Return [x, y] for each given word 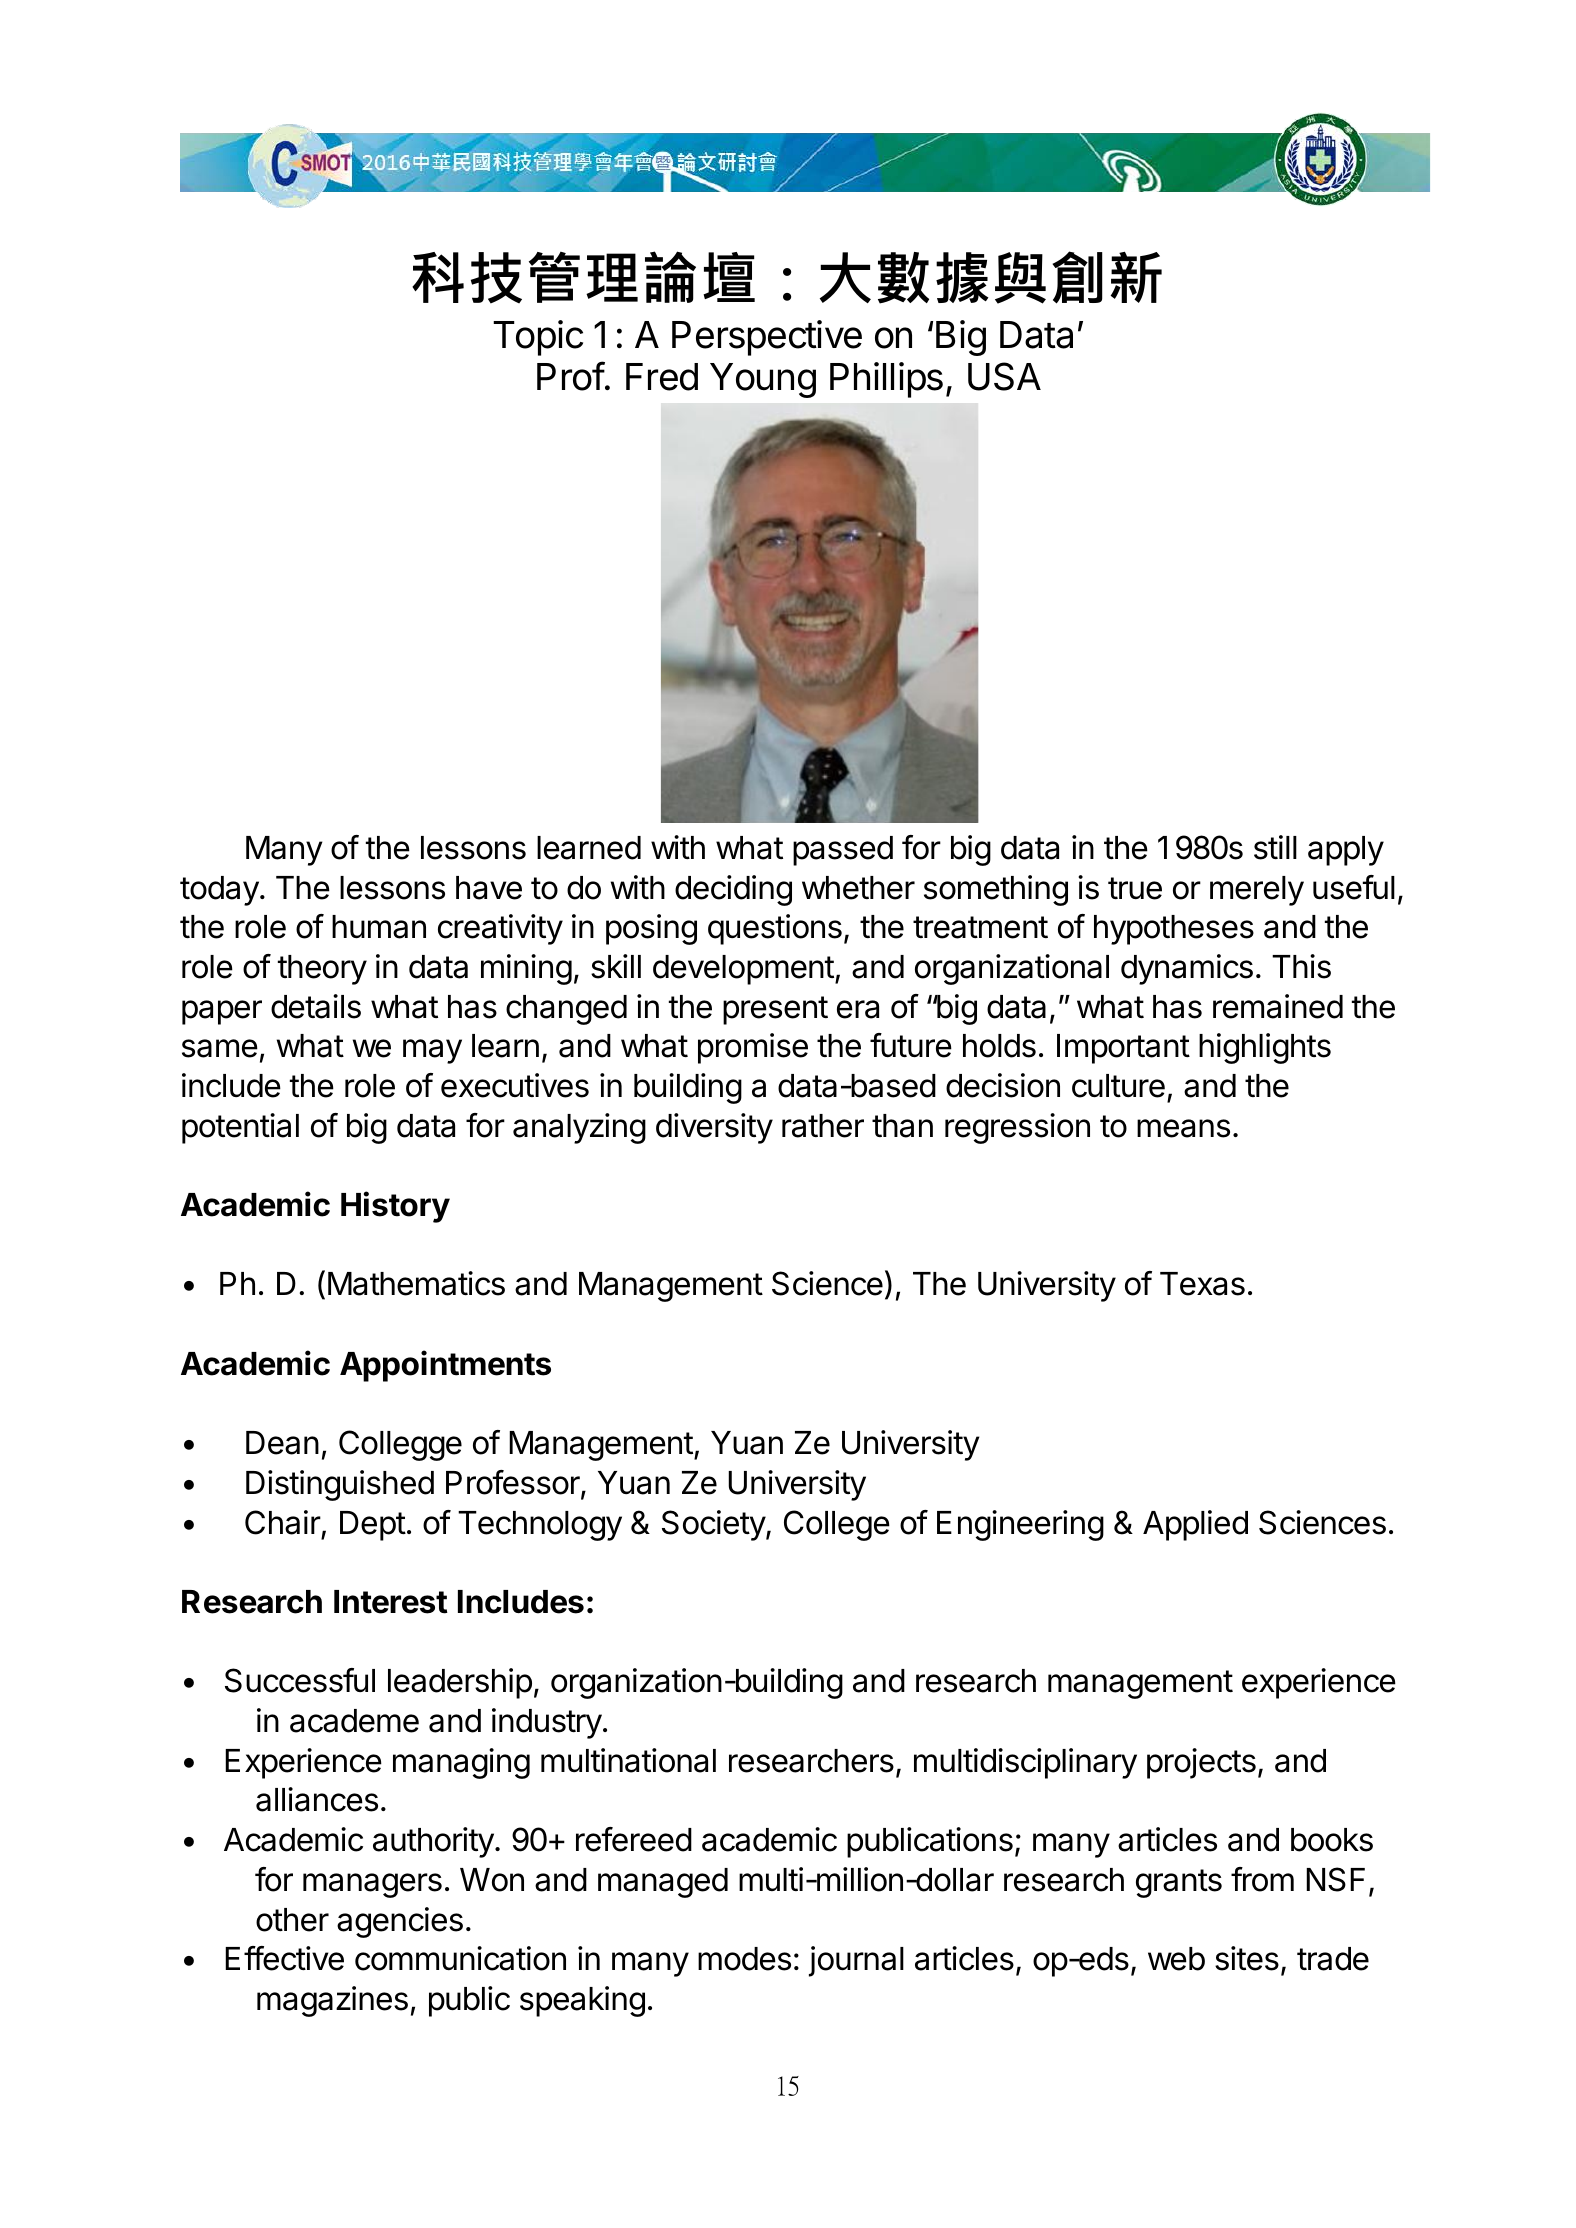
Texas [1202, 1284]
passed [843, 851]
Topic [538, 338]
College [837, 1525]
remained [1278, 1006]
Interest [391, 1602]
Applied [1195, 1525]
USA [1004, 376]
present [775, 1010]
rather [823, 1126]
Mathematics [416, 1283]
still [1275, 847]
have [489, 888]
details [316, 1006]
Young [763, 380]
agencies [400, 1922]
